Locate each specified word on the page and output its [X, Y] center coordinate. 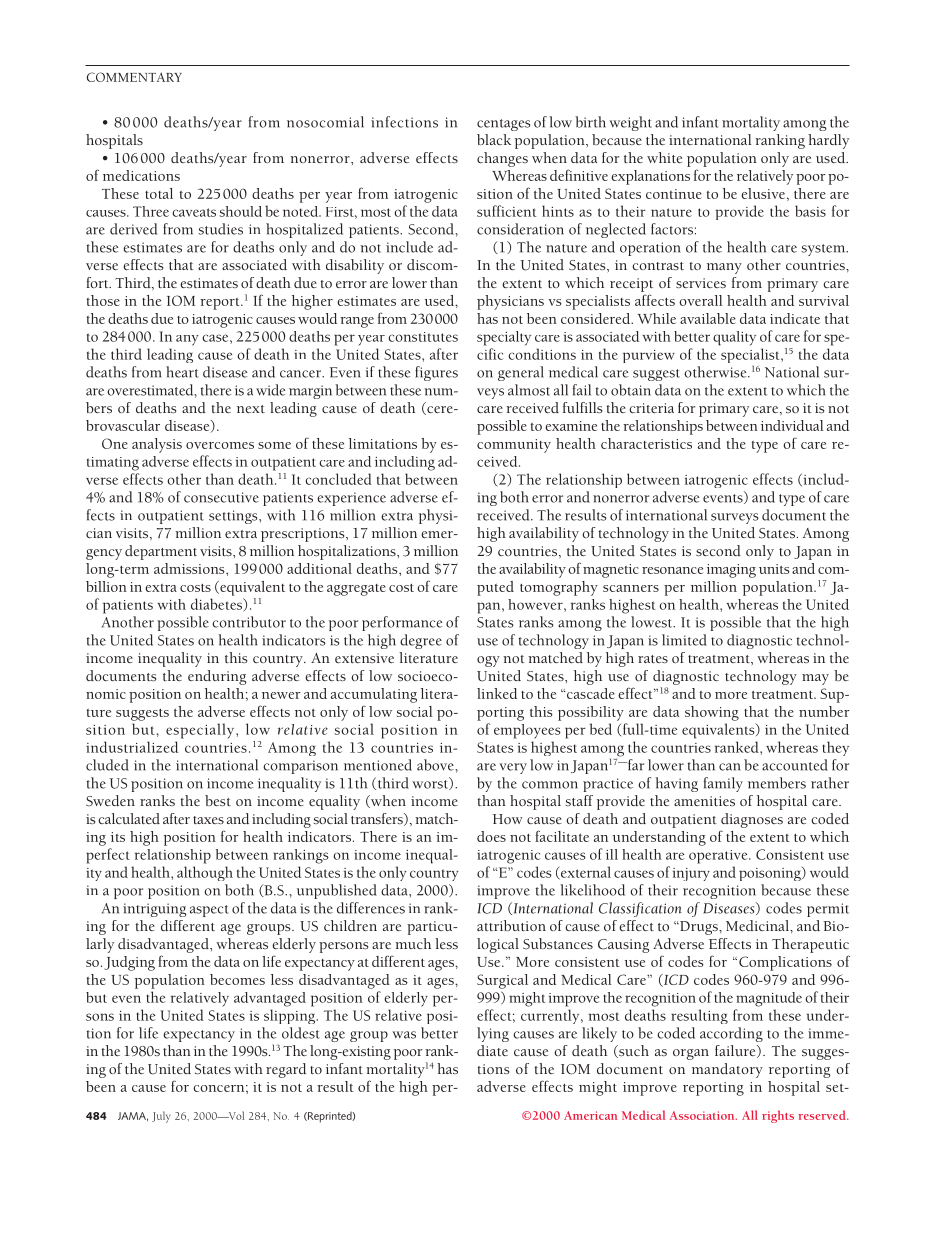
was [404, 1035]
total [159, 193]
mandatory [727, 1070]
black [494, 139]
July [161, 1117]
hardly [828, 141]
